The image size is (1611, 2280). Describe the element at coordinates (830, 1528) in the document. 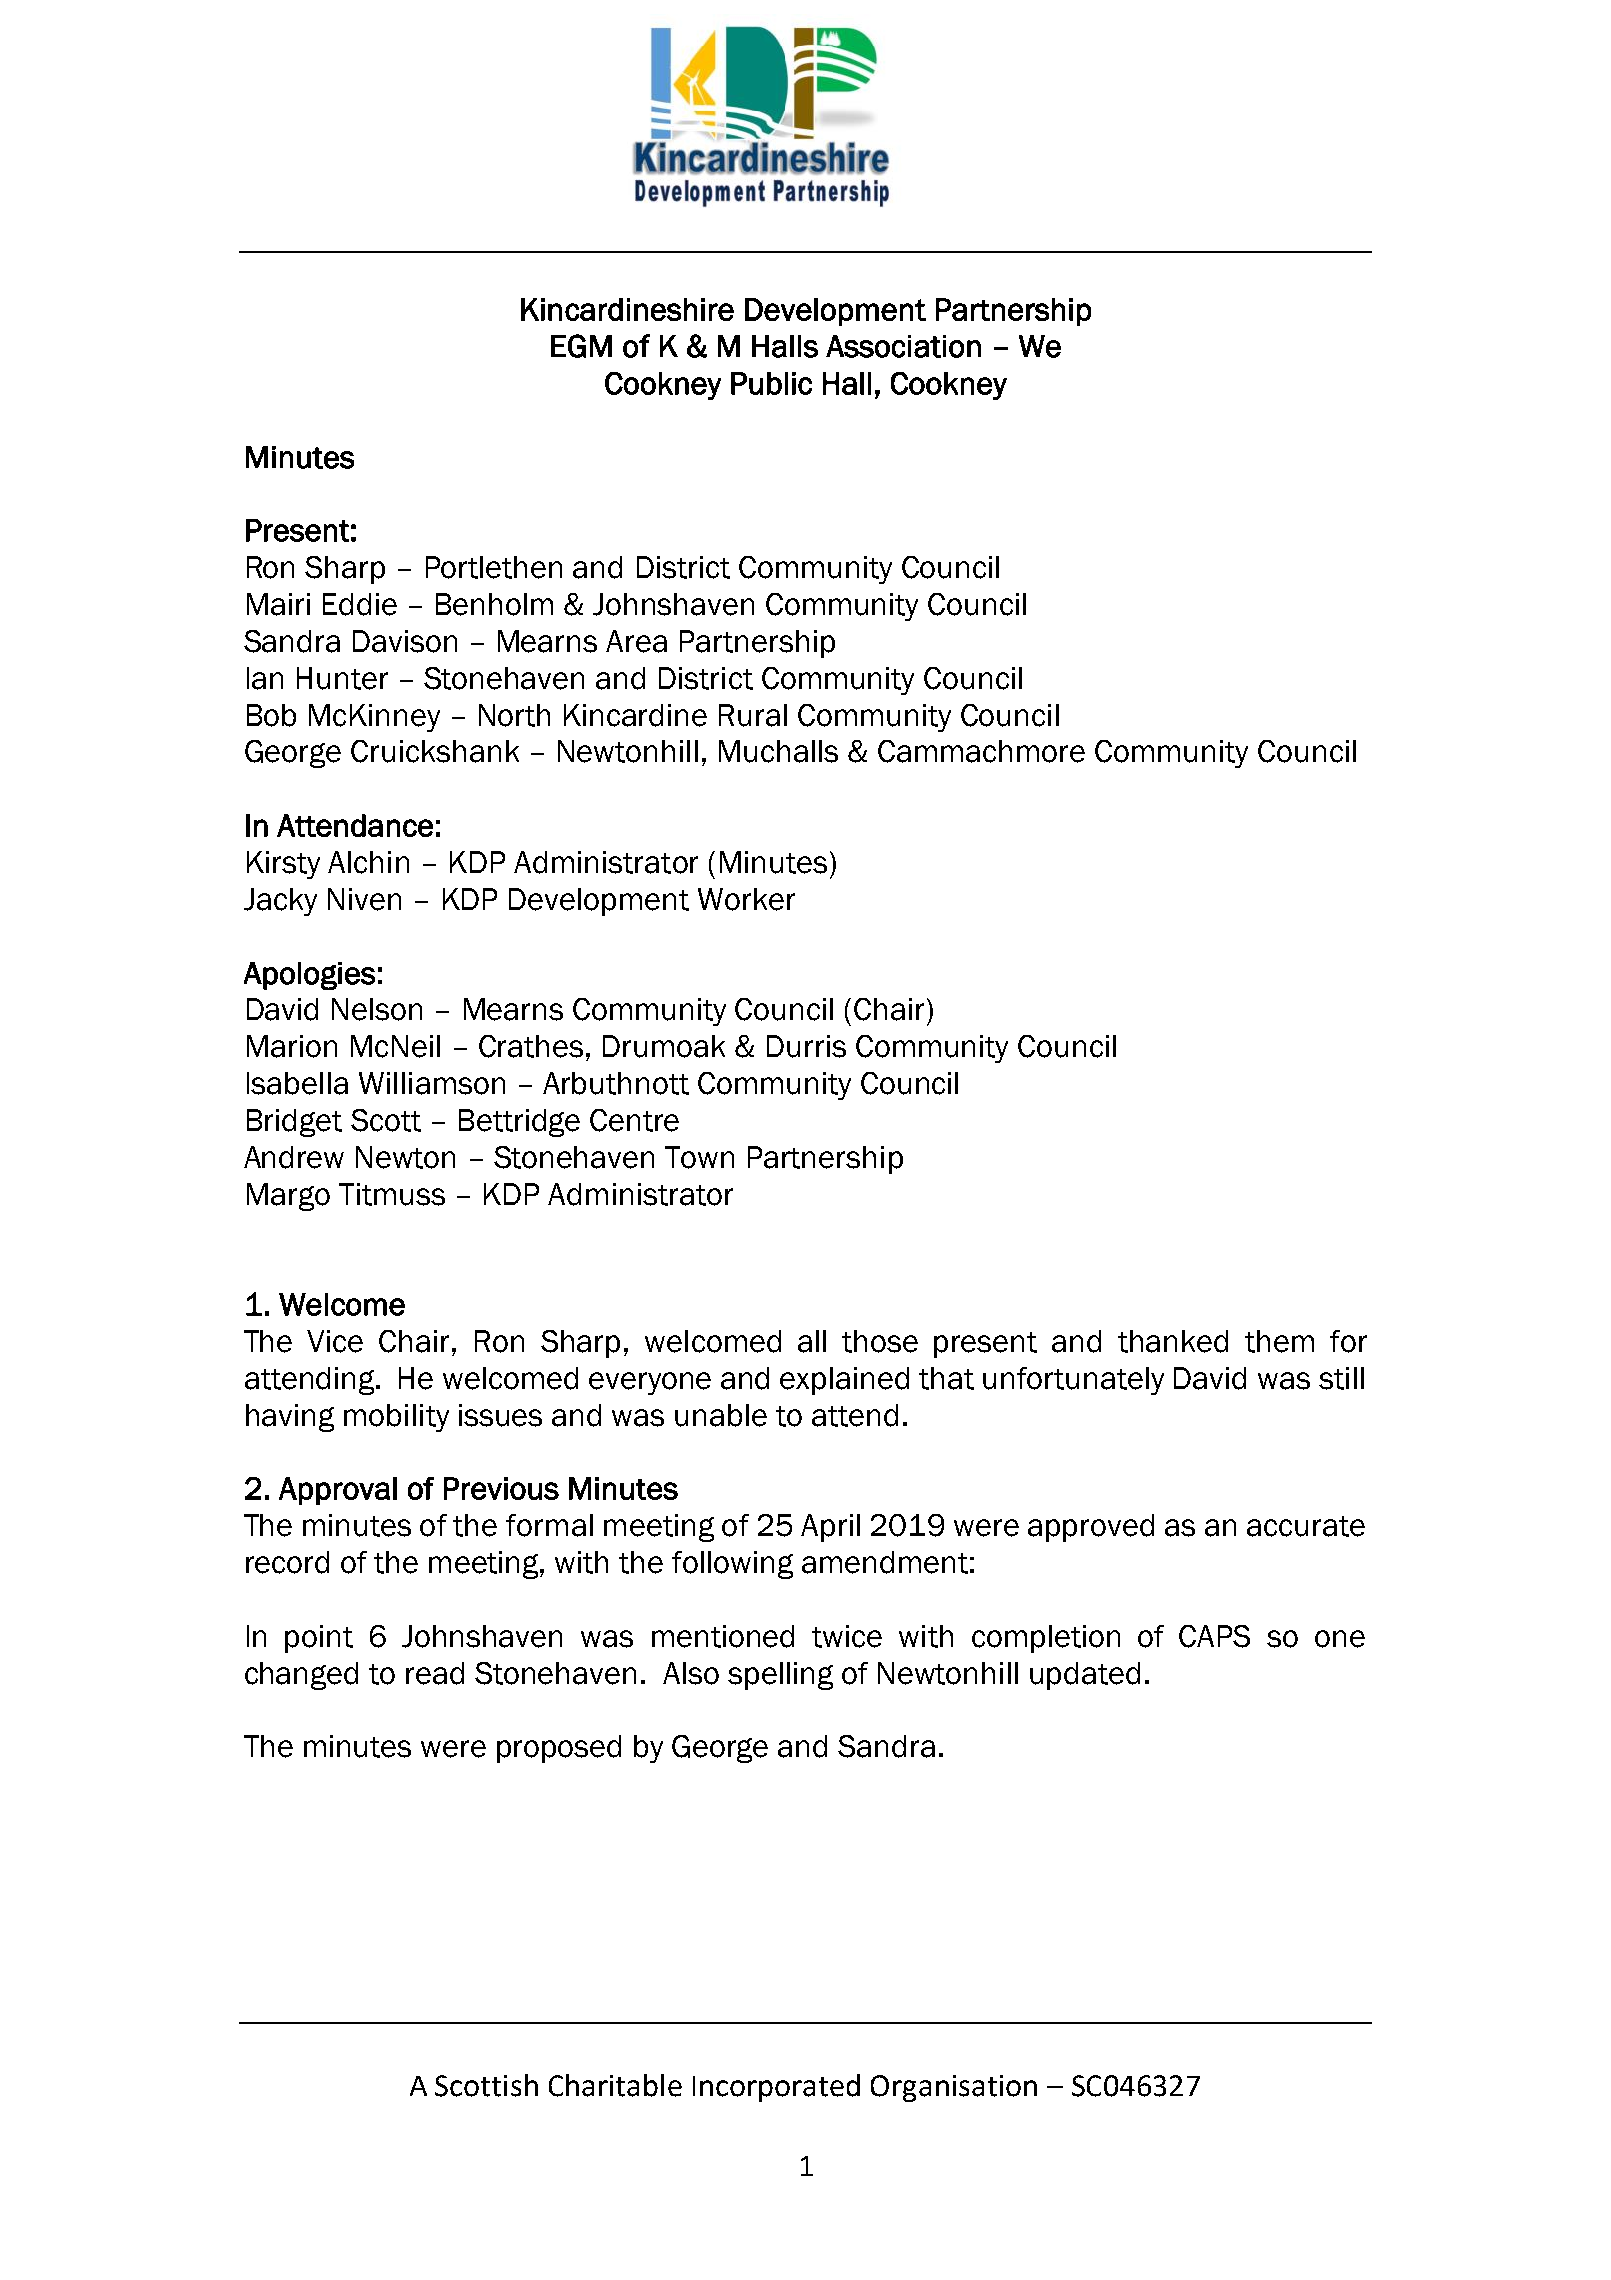

I see `April` at that location.
